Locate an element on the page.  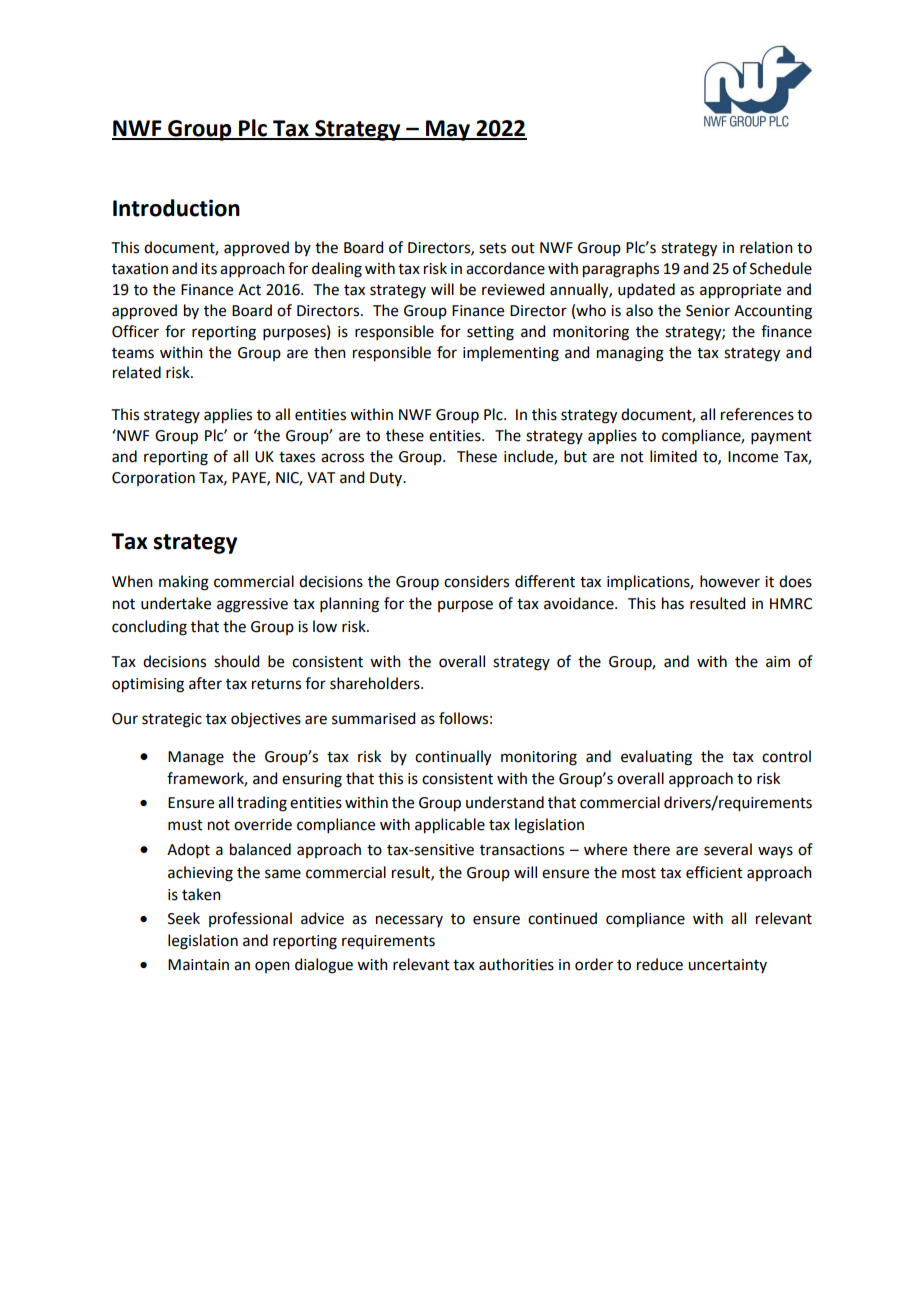
Introduction is located at coordinates (176, 208).
